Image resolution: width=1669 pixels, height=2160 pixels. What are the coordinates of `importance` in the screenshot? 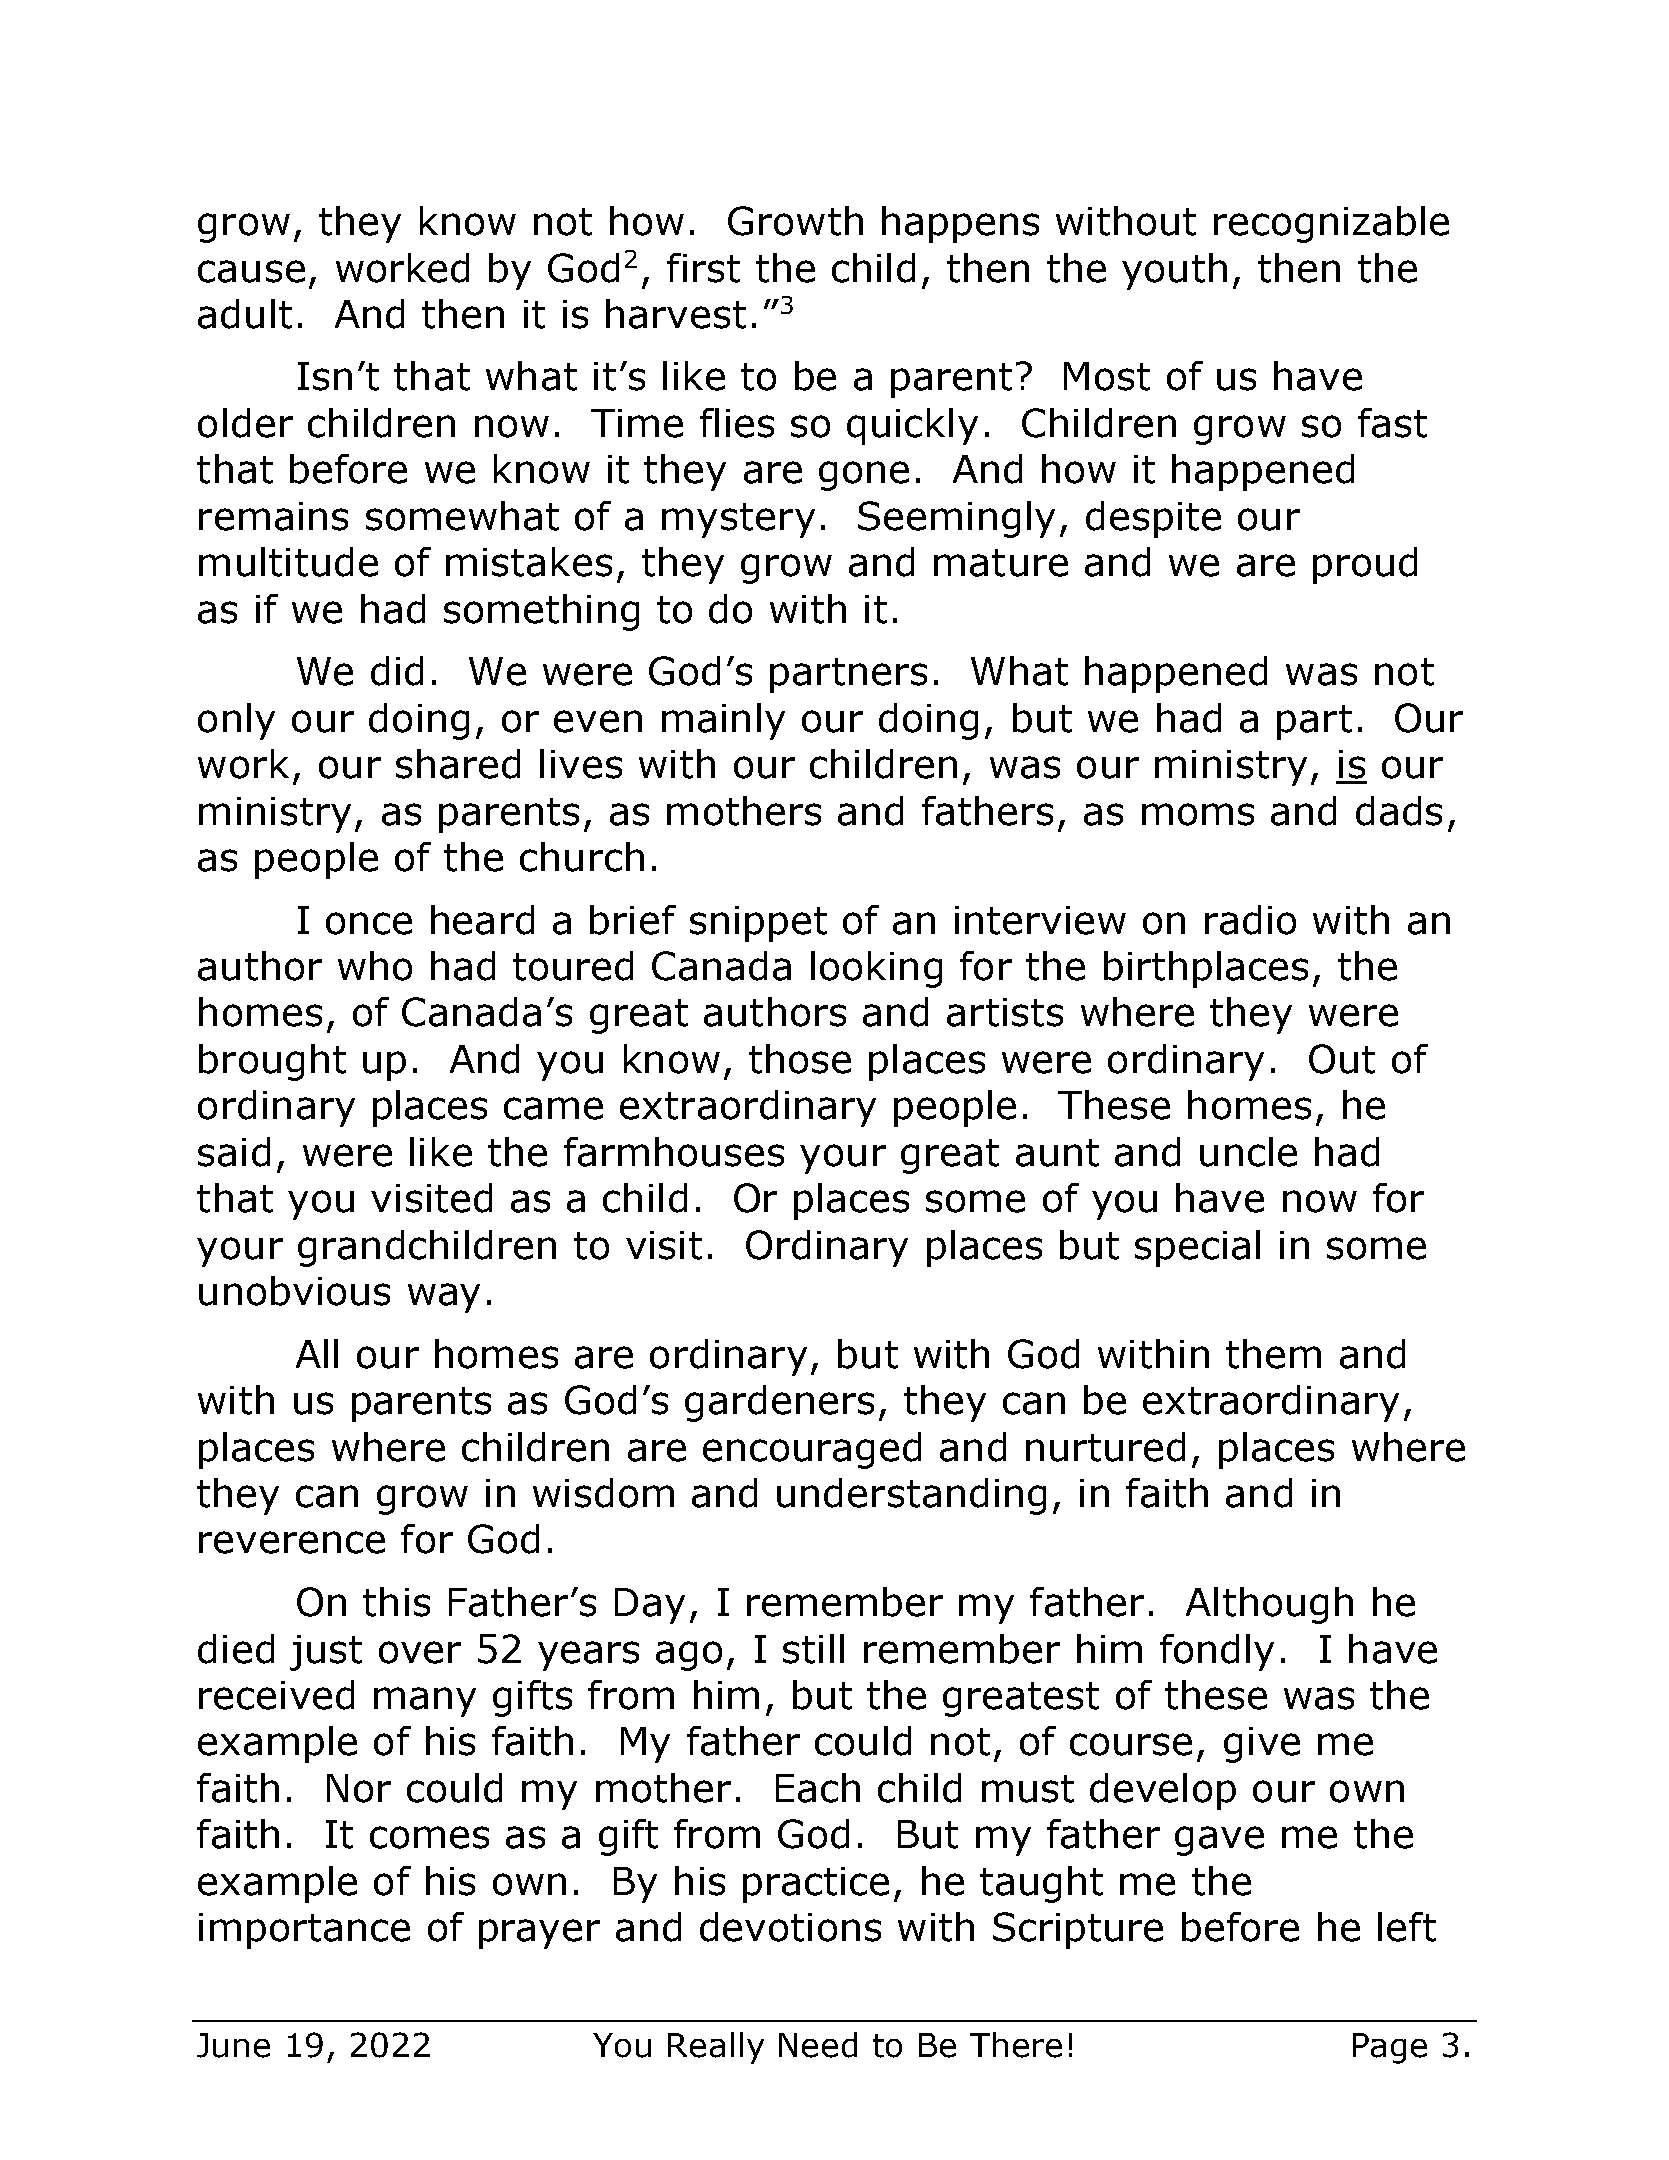 It's located at (304, 1931).
